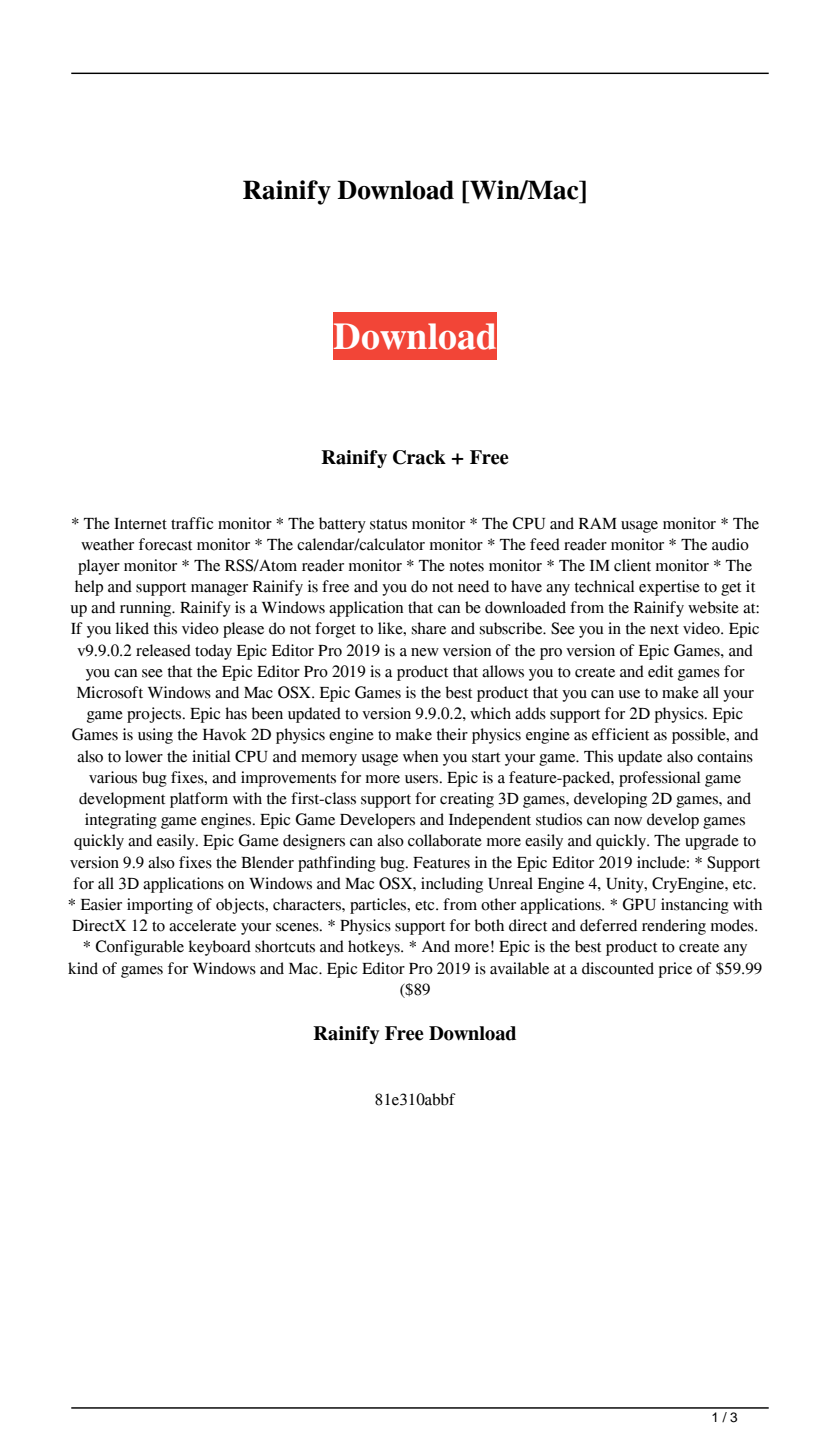  I want to click on Internet, so click(140, 524).
